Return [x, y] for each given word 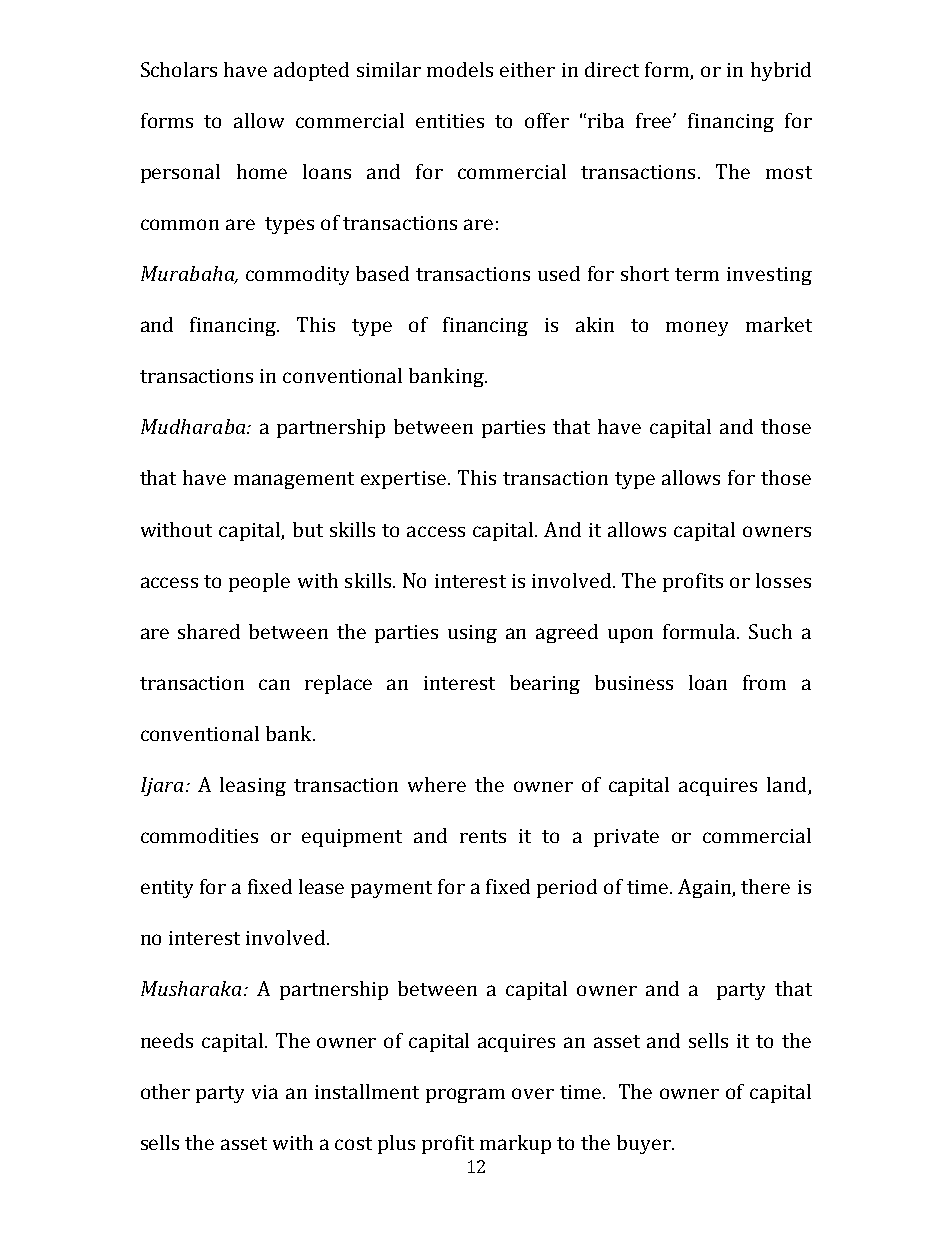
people [259, 582]
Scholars [179, 69]
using [472, 634]
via [265, 1092]
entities [450, 121]
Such [770, 631]
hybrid [781, 71]
